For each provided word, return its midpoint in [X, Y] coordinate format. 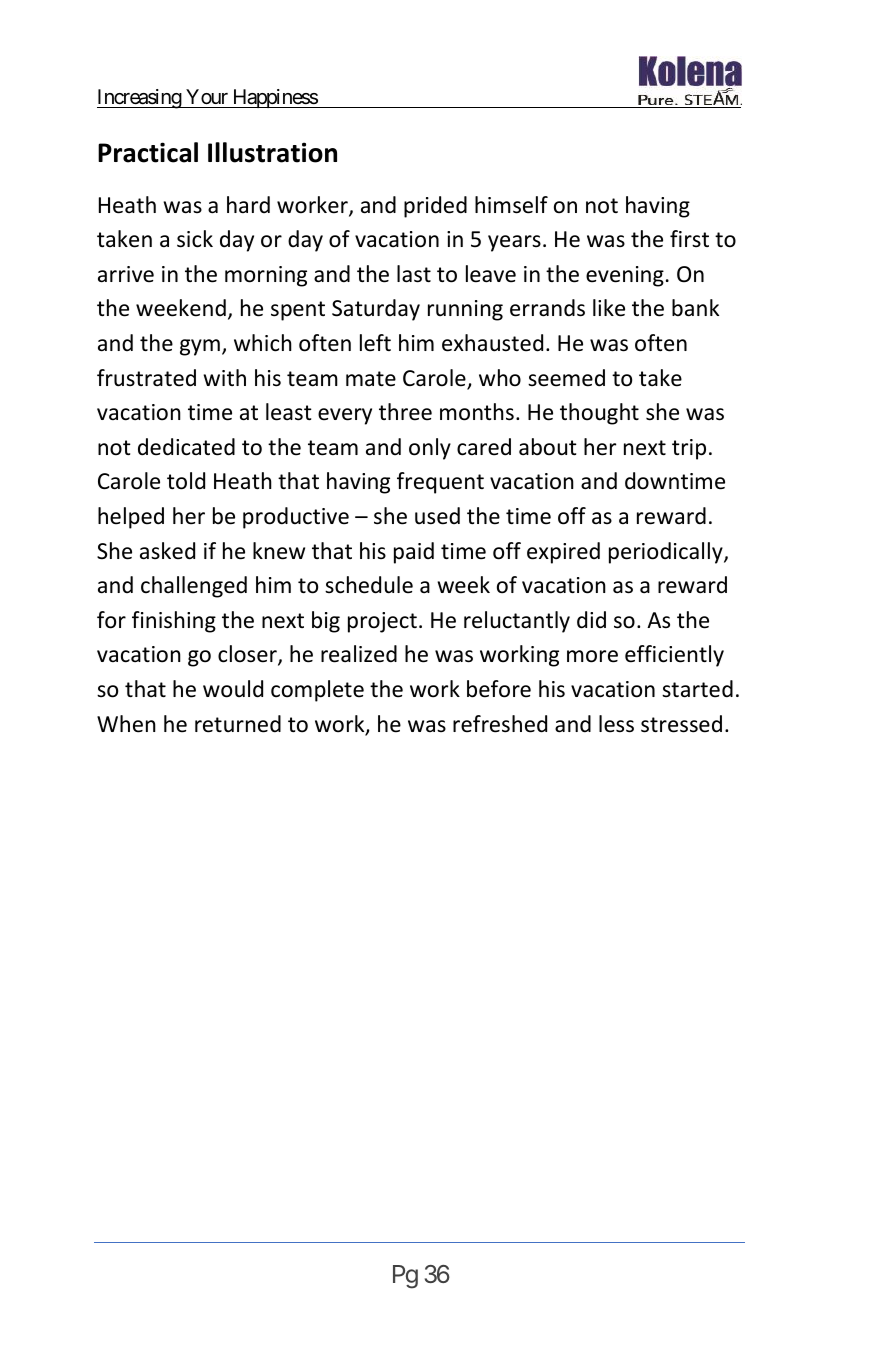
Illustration [272, 152]
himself [511, 205]
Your [207, 98]
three [405, 412]
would [233, 689]
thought [599, 414]
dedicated [186, 447]
